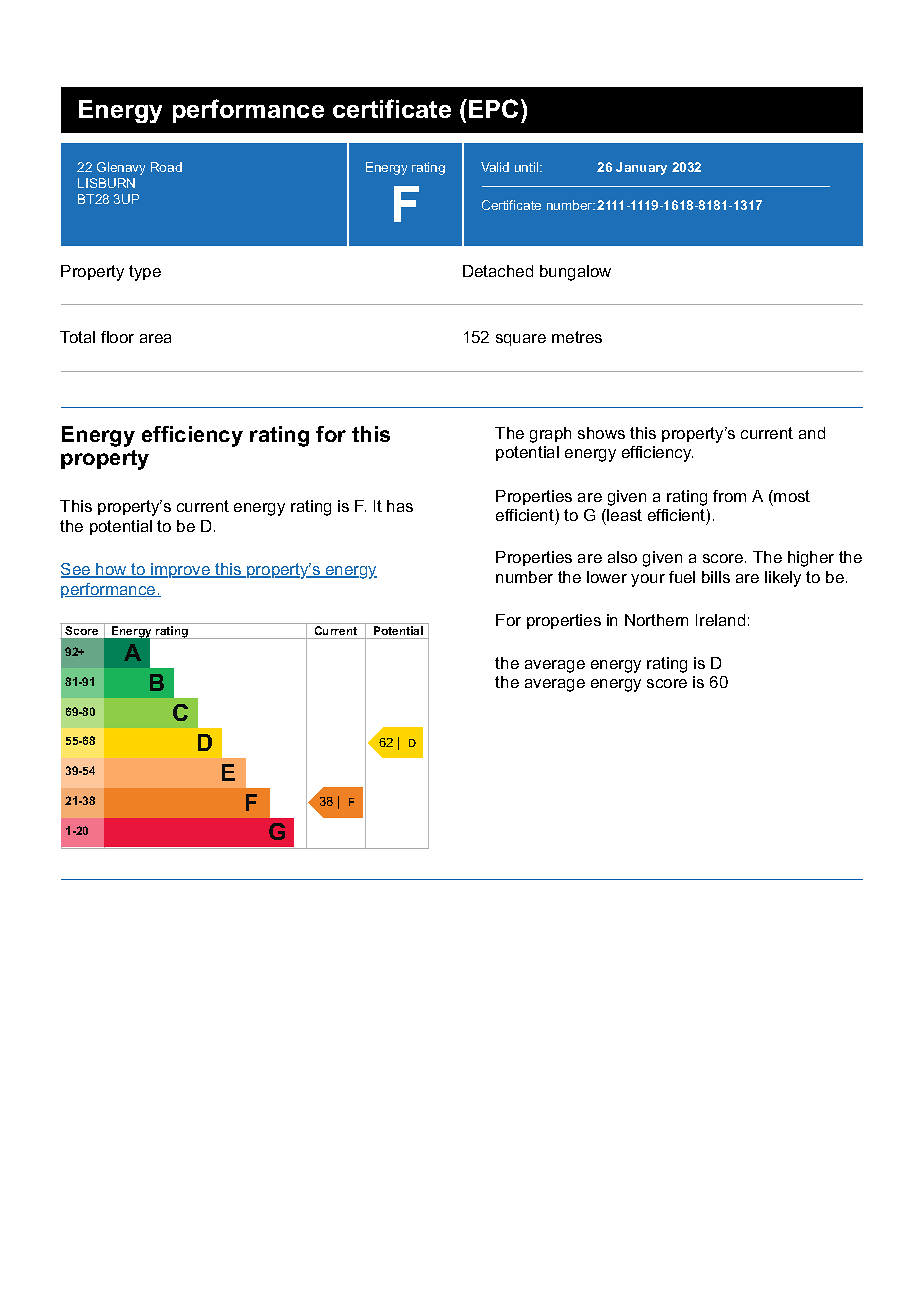 The height and width of the image is (1304, 924). What do you see at coordinates (521, 340) in the image?
I see `square` at bounding box center [521, 340].
